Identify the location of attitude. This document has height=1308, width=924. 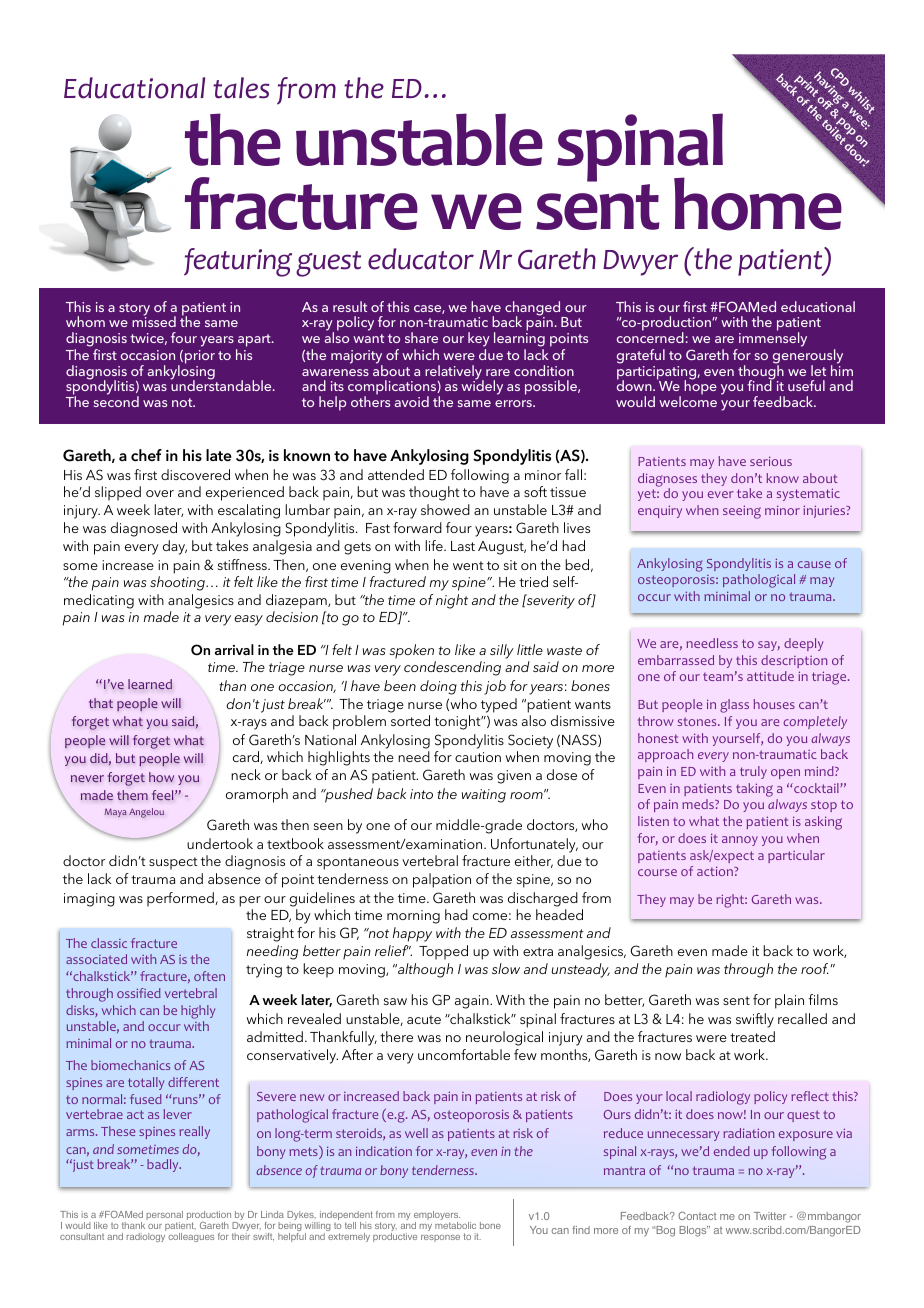
(770, 676).
